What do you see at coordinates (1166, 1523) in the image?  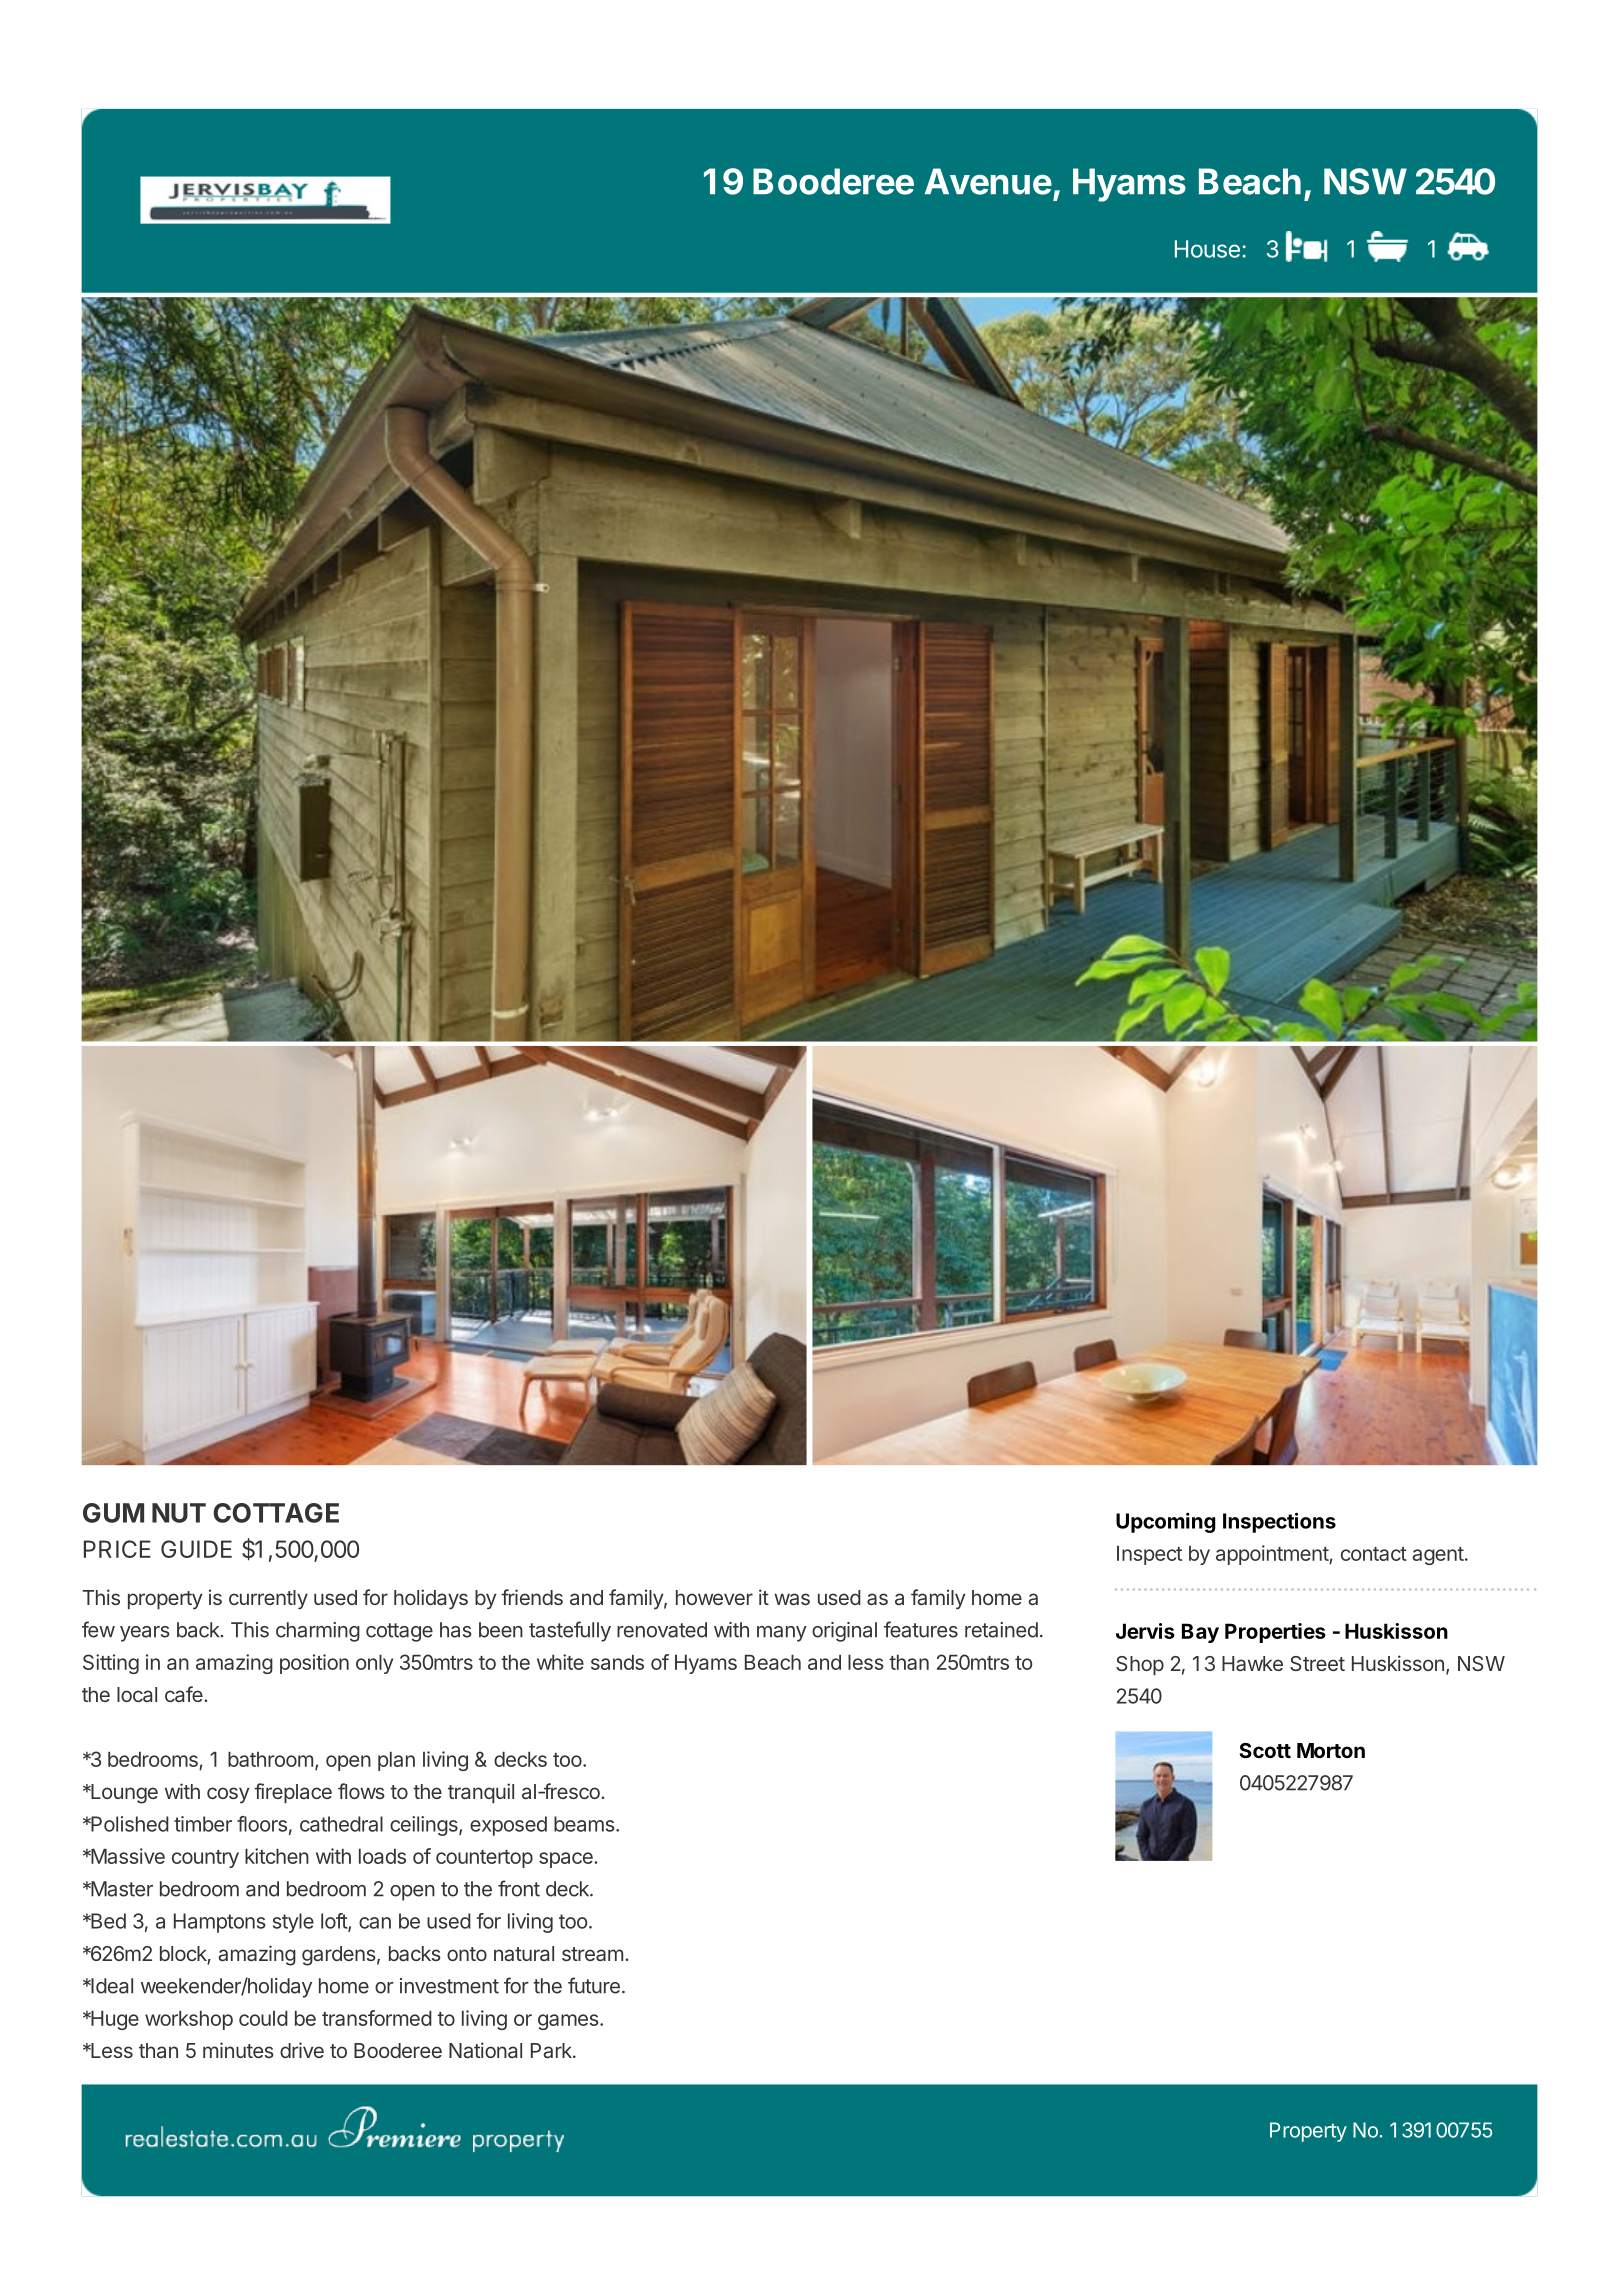 I see `Upcoming` at bounding box center [1166, 1523].
